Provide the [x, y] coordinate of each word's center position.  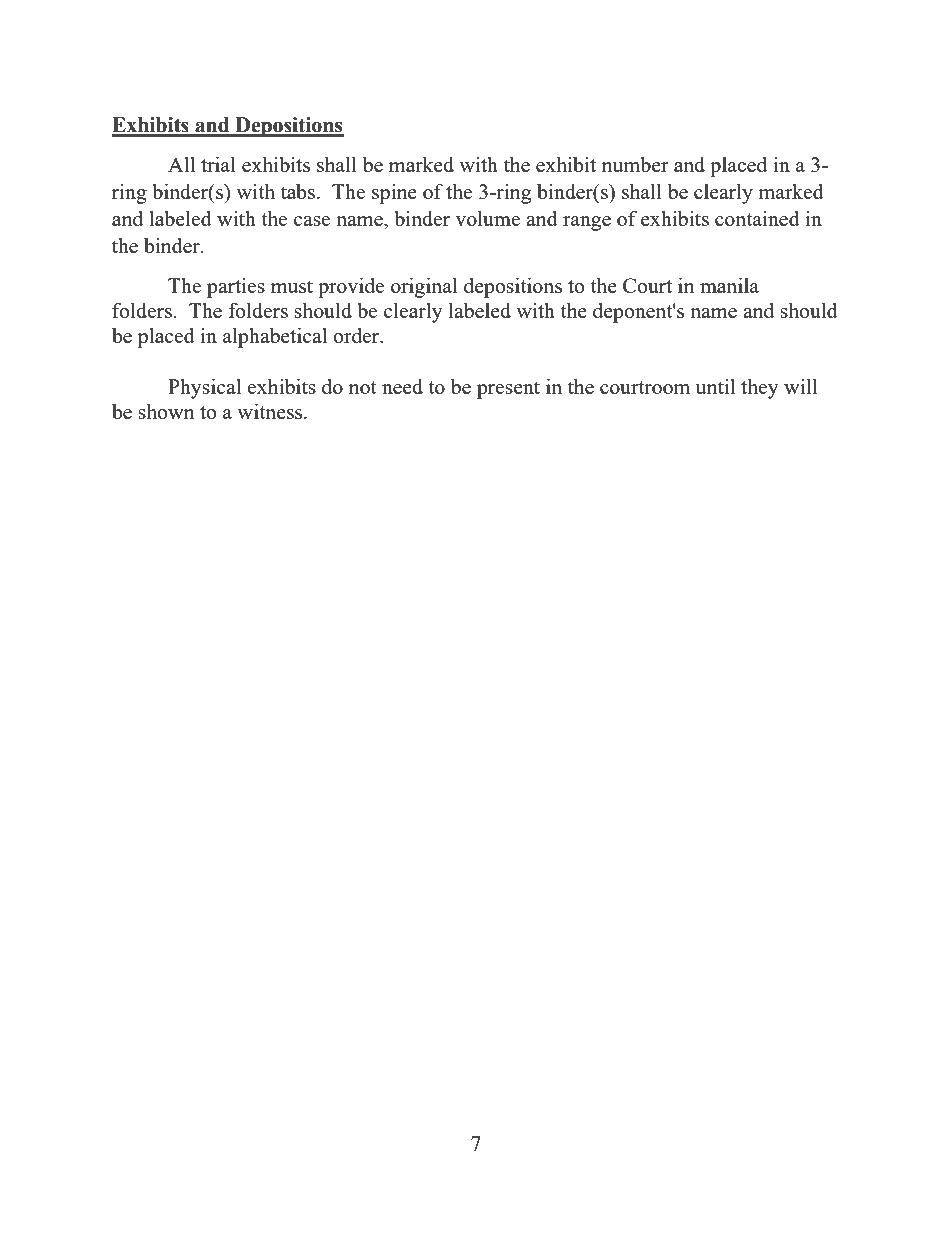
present [508, 390]
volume [487, 218]
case [312, 221]
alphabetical [275, 337]
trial [218, 164]
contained [757, 218]
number [635, 164]
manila [729, 285]
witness [271, 411]
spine [394, 193]
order [357, 335]
